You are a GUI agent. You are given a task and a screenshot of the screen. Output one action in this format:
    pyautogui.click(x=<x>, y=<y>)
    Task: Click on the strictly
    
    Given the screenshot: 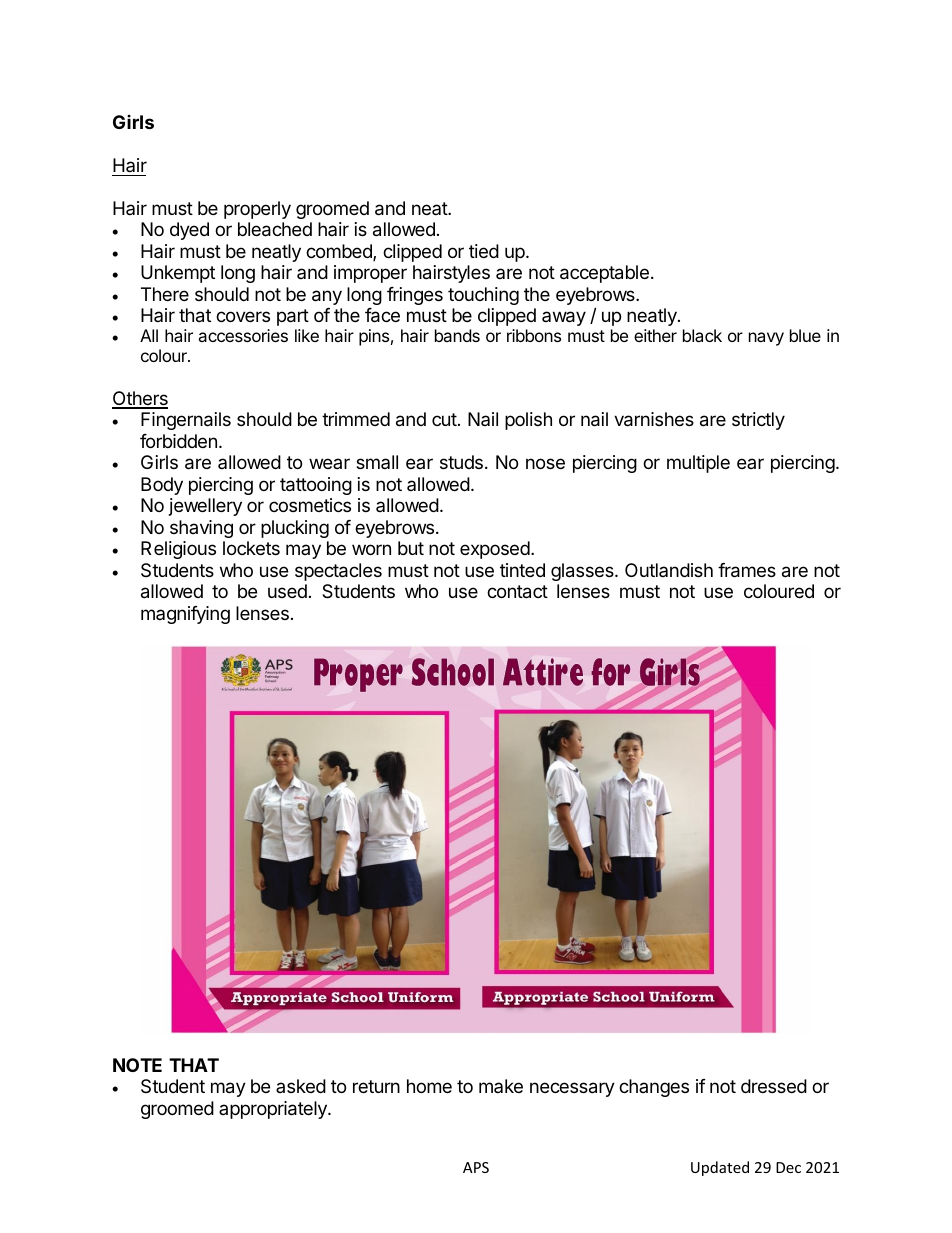 What is the action you would take?
    pyautogui.click(x=758, y=421)
